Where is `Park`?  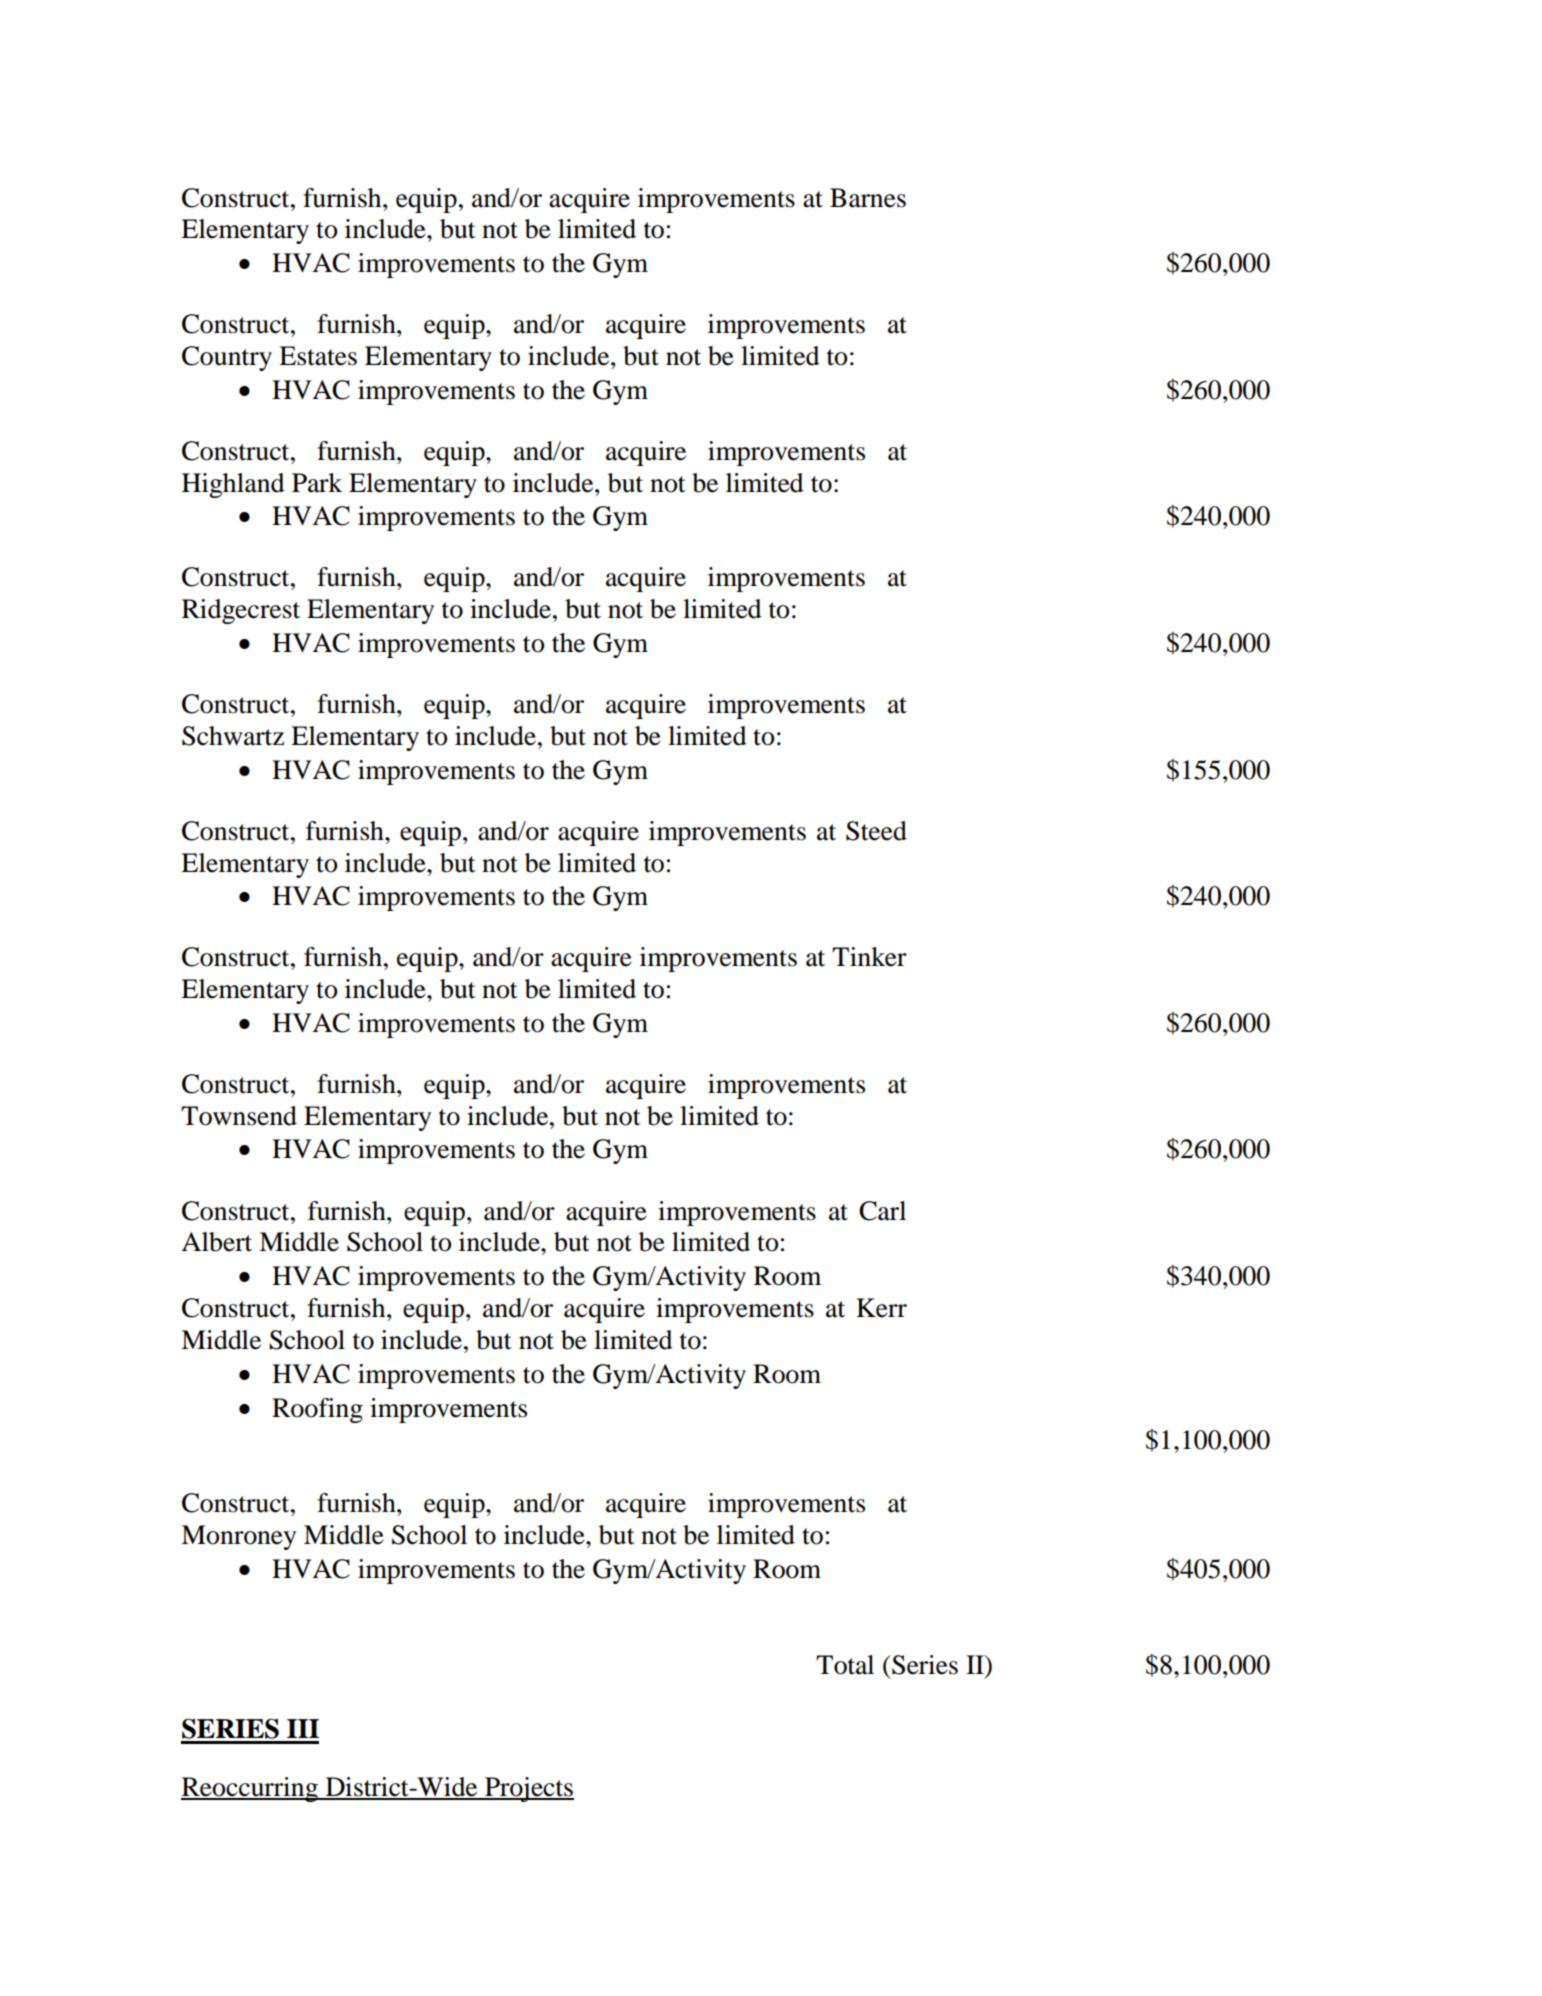
Park is located at coordinates (317, 483).
